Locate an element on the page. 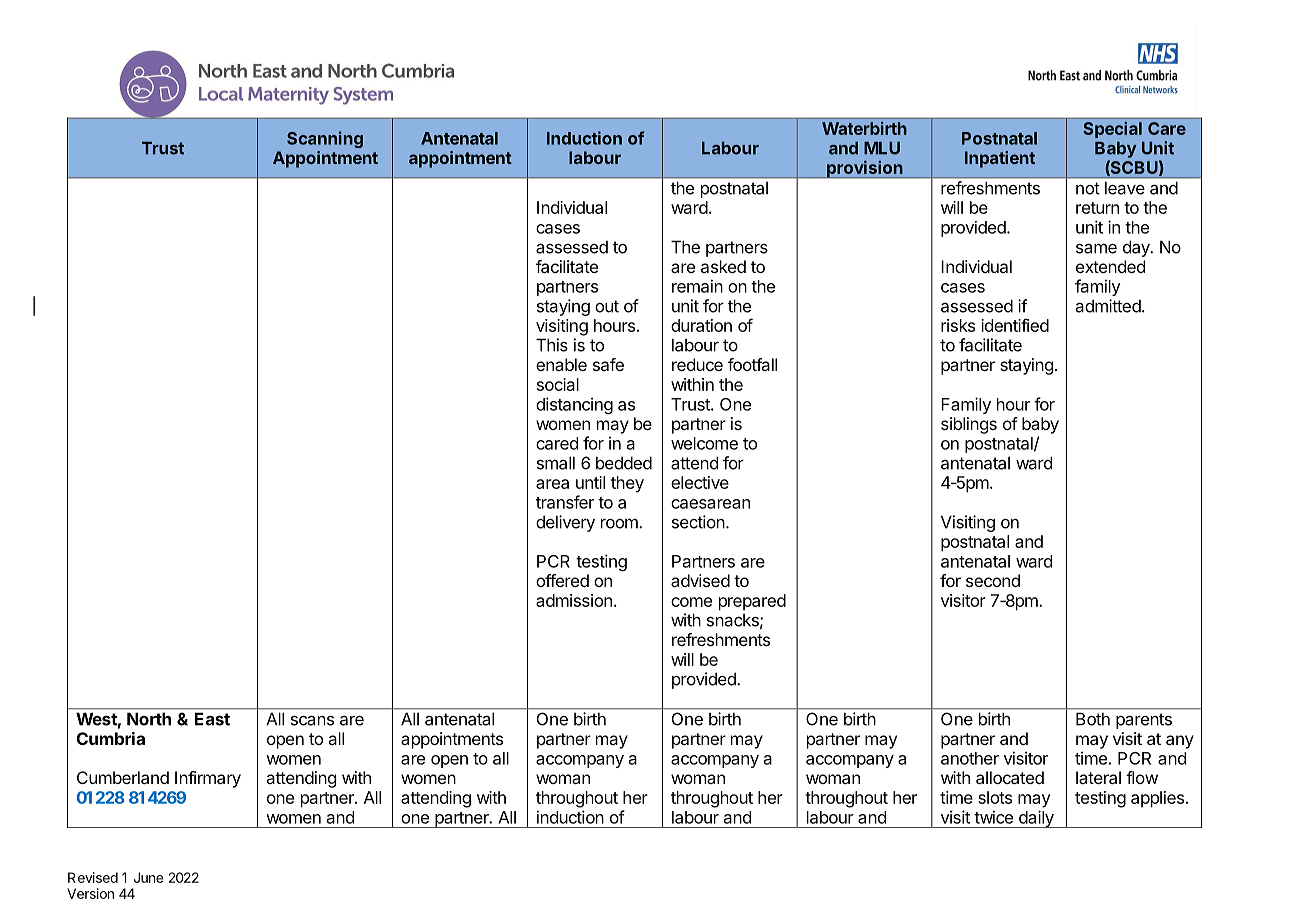  June is located at coordinates (148, 877).
